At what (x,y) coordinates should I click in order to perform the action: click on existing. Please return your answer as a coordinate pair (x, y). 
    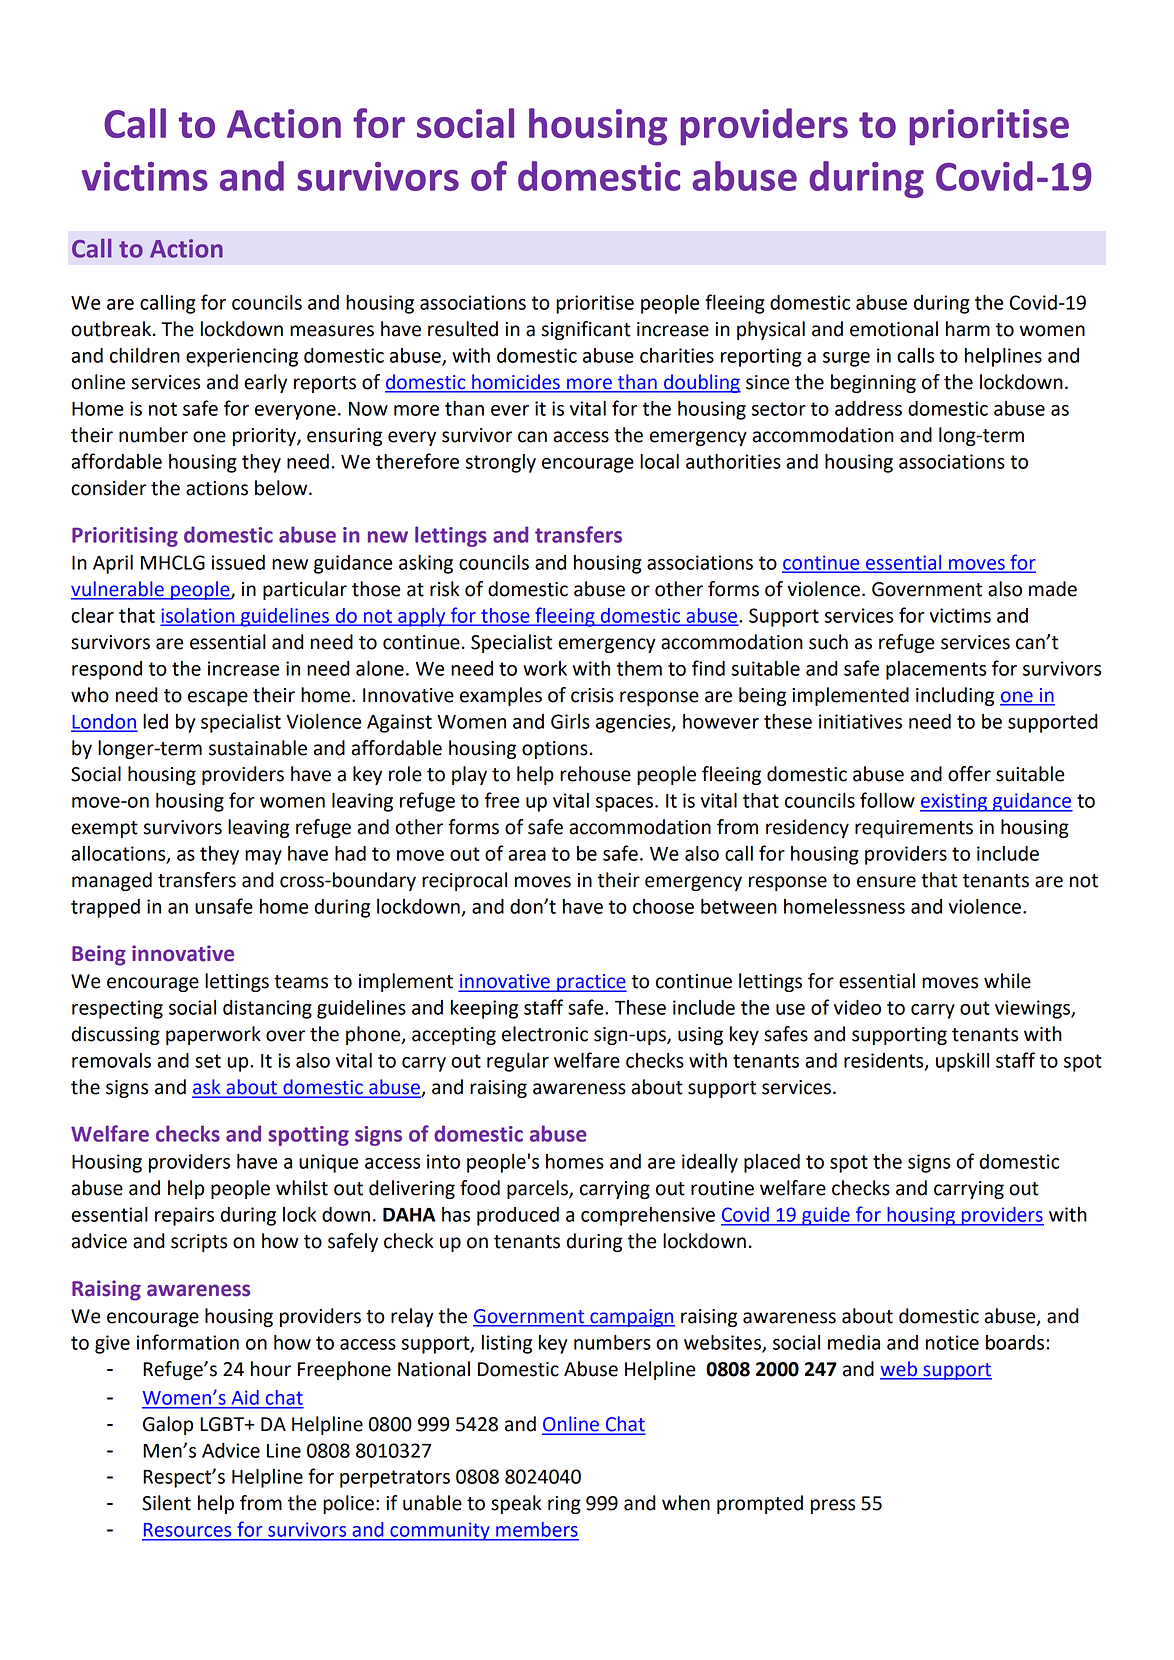
    Looking at the image, I should click on (954, 802).
